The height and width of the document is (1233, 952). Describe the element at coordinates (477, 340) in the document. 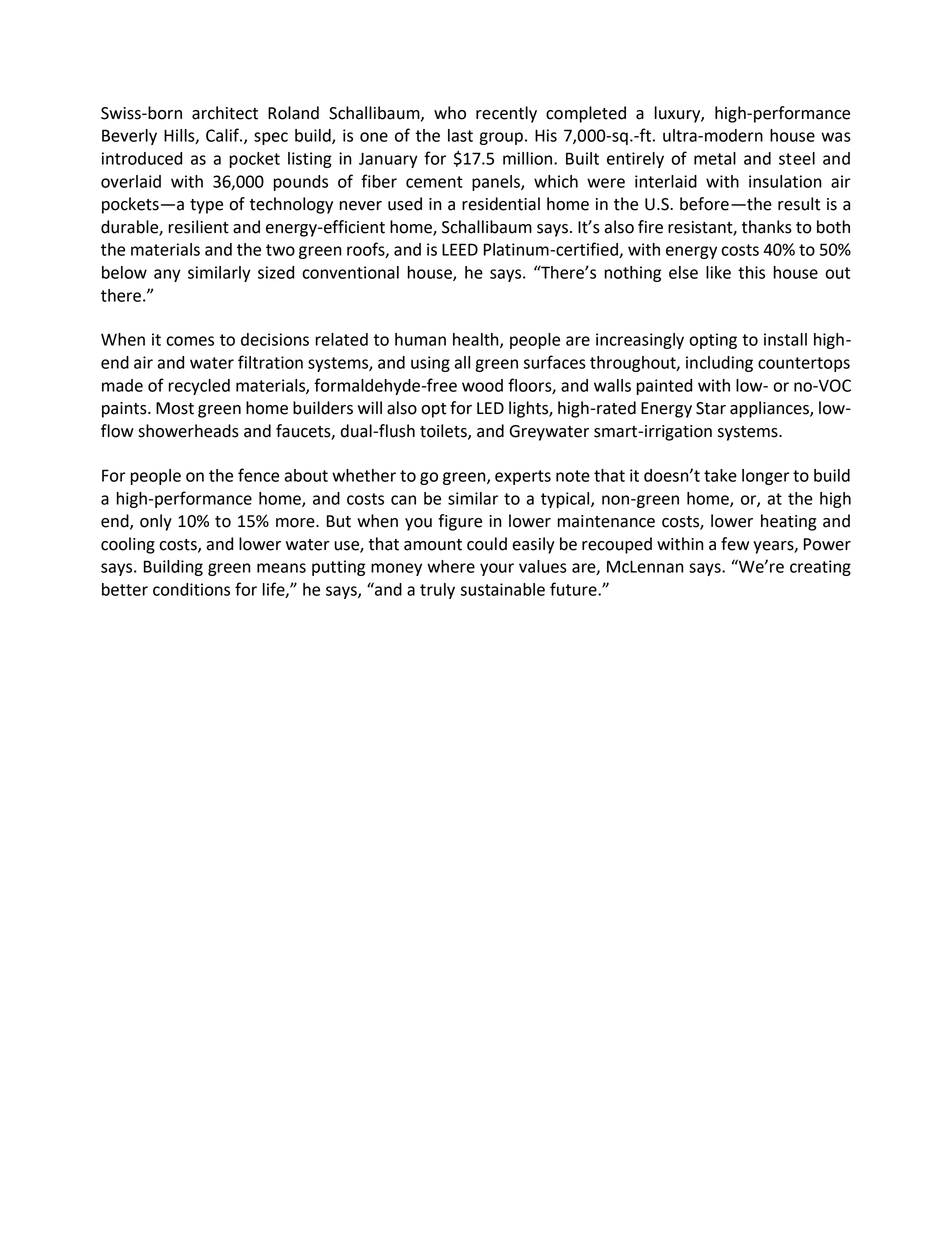

I see `health` at that location.
